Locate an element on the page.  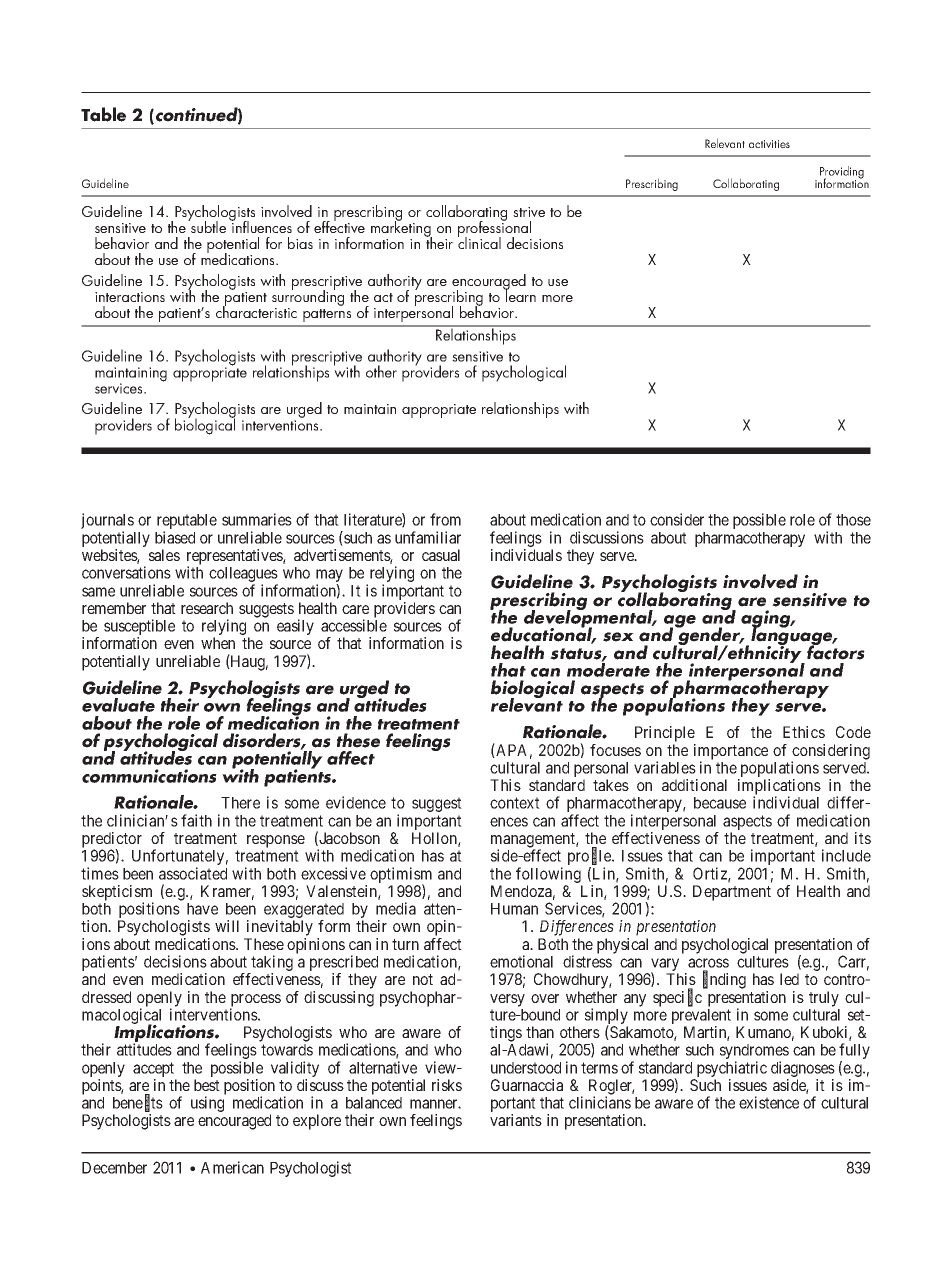
activities is located at coordinates (769, 144).
